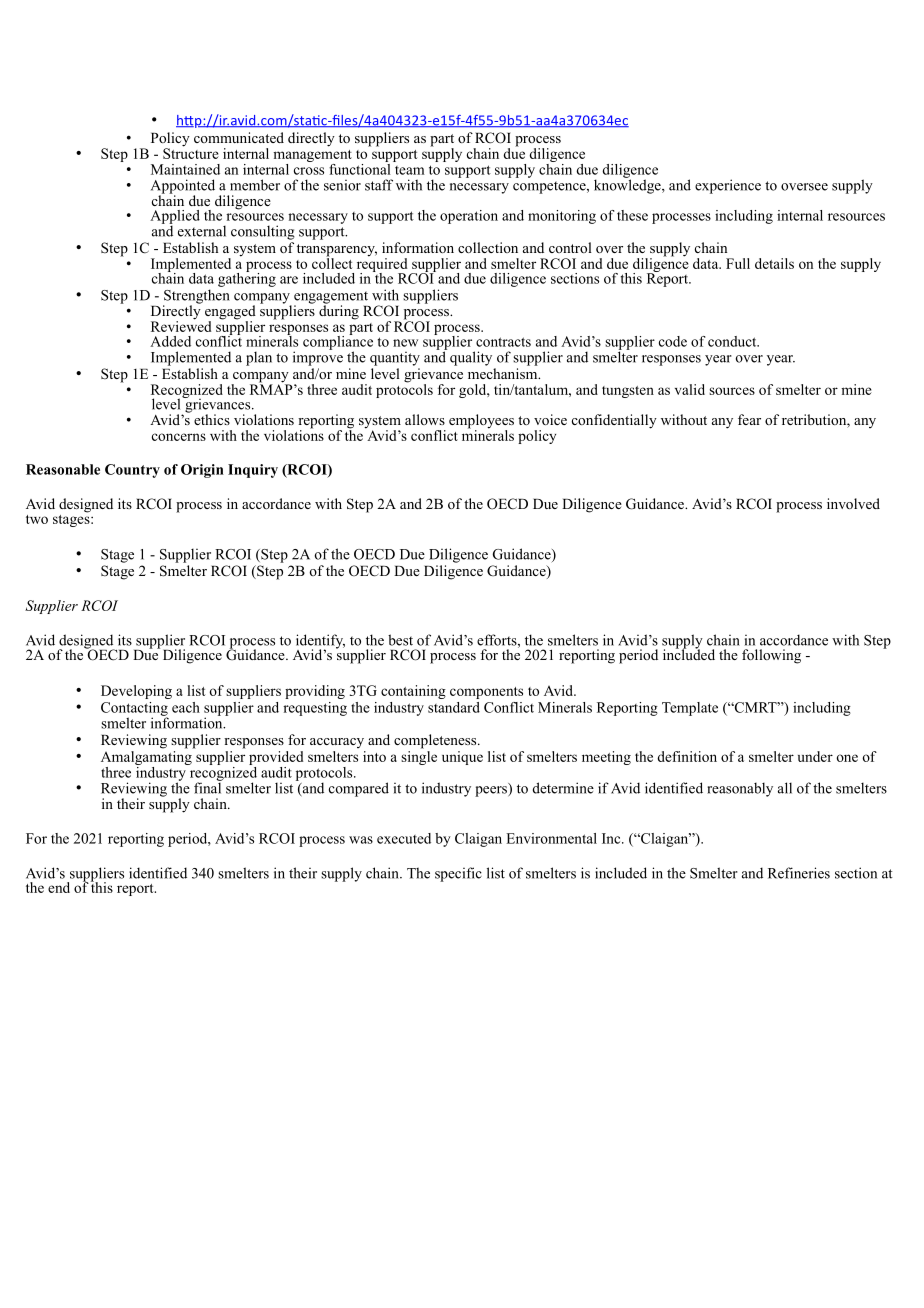 This document has width=924, height=1308. What do you see at coordinates (481, 422) in the document?
I see `employees` at bounding box center [481, 422].
